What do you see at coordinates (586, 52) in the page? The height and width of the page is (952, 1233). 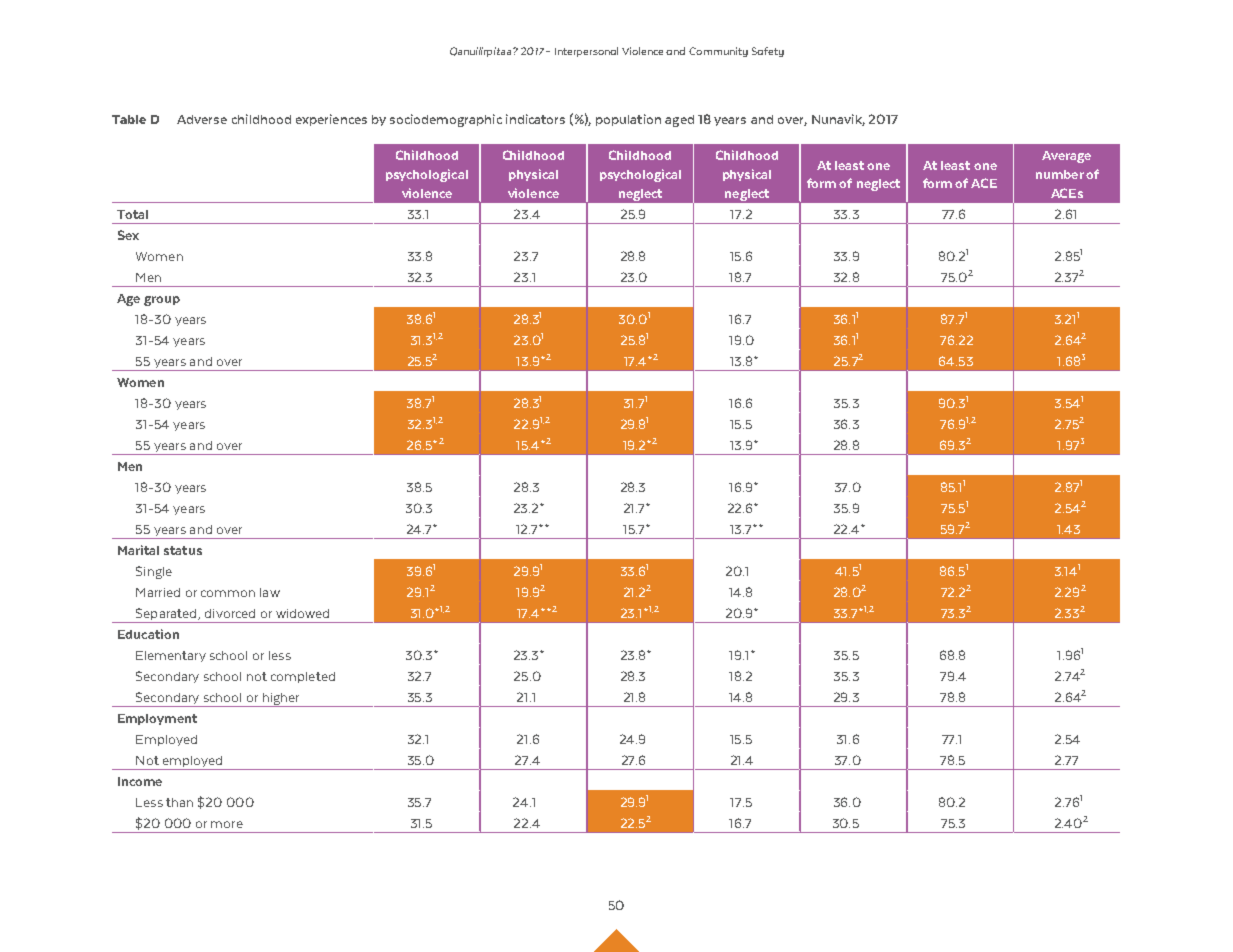 I see `Interpersonal` at bounding box center [586, 52].
